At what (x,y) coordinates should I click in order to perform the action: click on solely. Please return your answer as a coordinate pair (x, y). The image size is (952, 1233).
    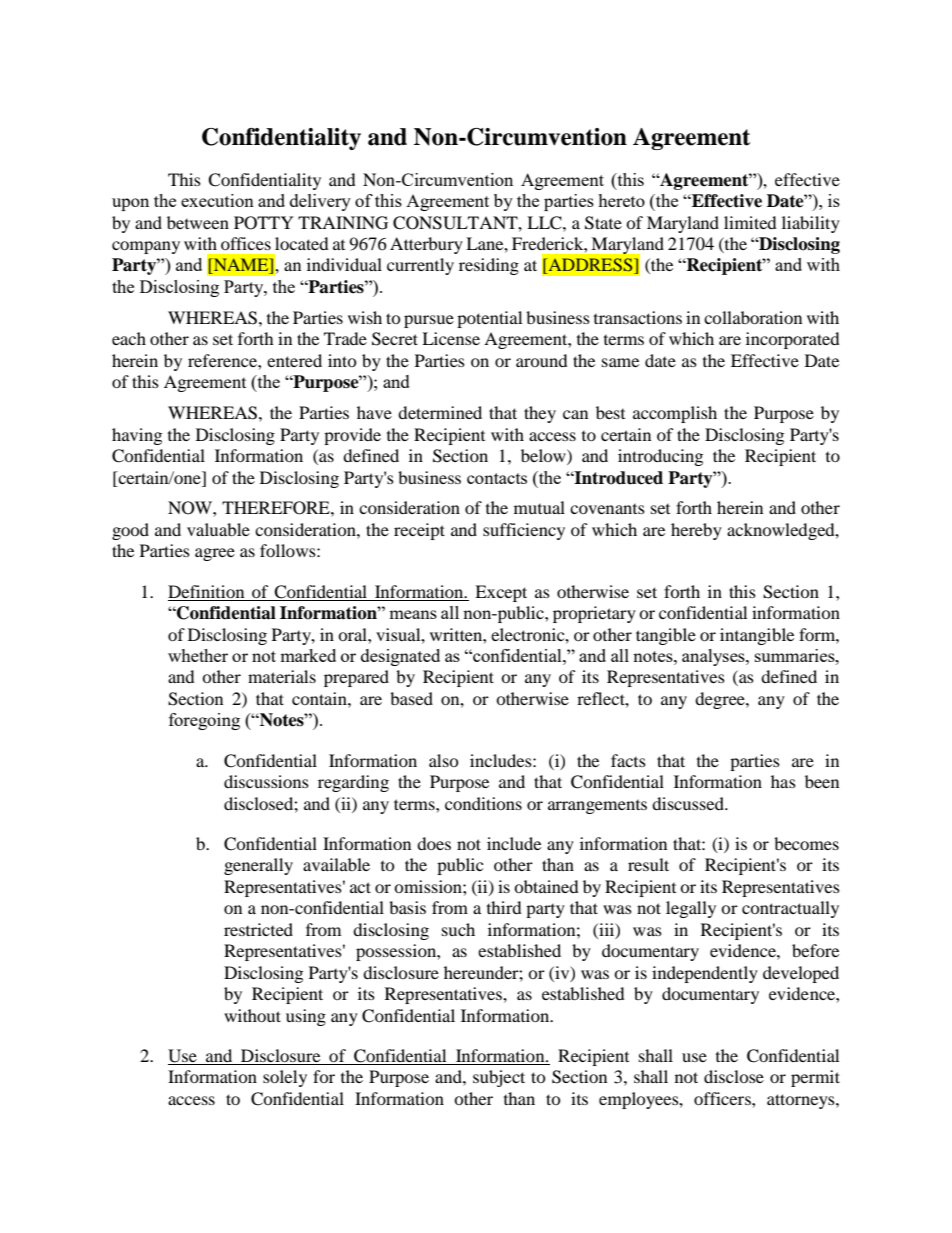
    Looking at the image, I should click on (285, 1078).
